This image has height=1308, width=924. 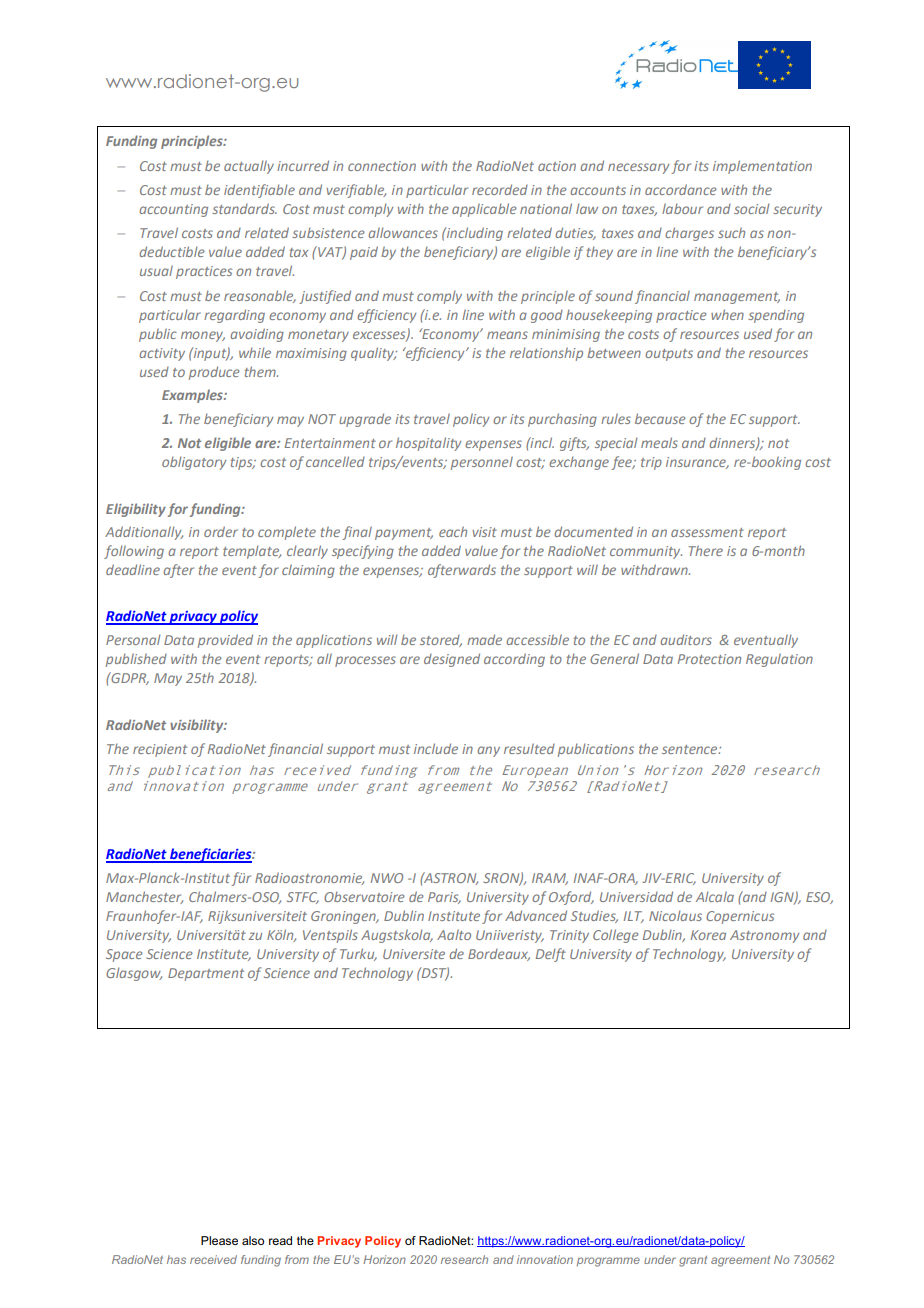 I want to click on accounting, so click(x=173, y=210).
